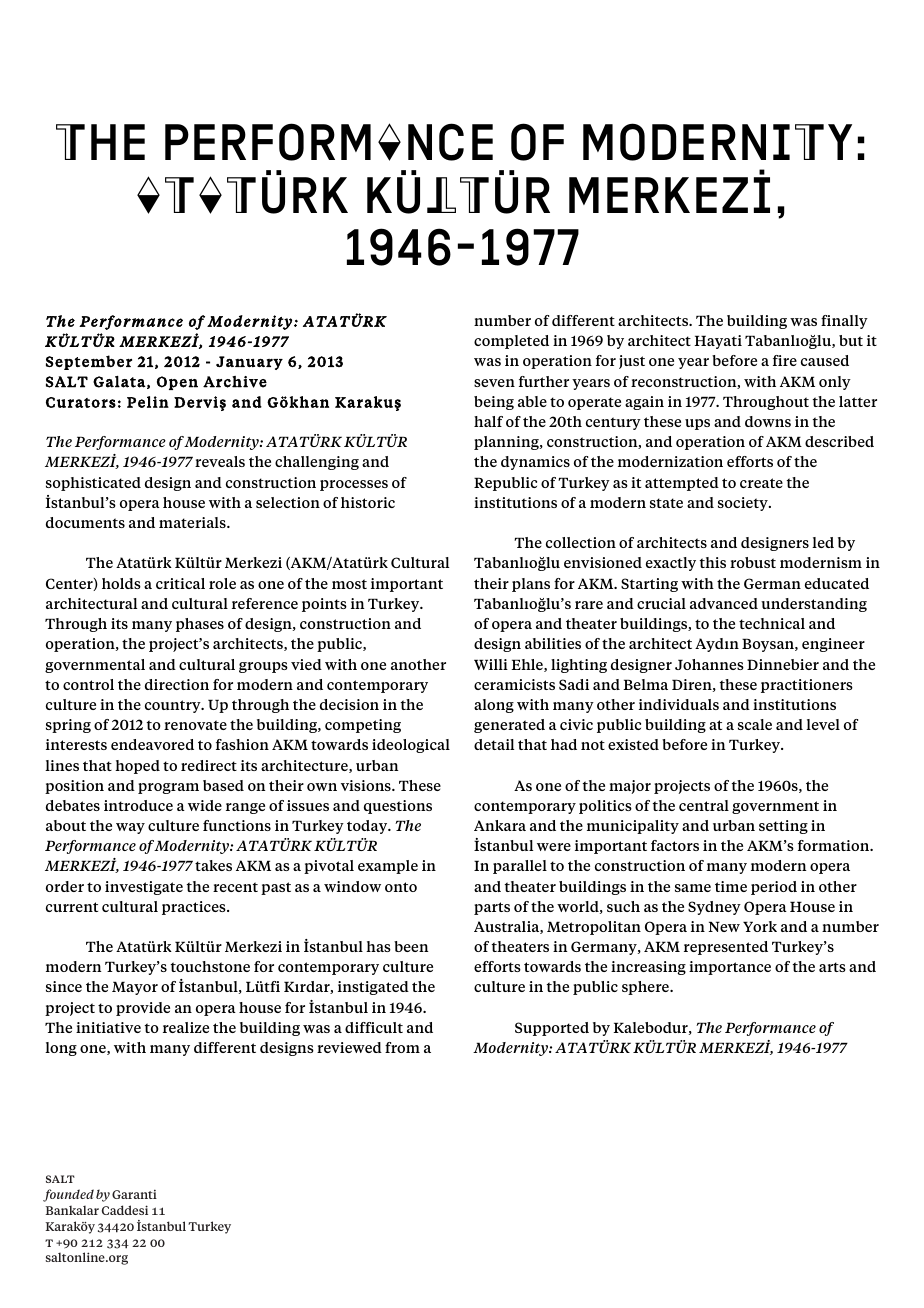 This image has width=924, height=1308. What do you see at coordinates (402, 1047) in the image?
I see `from` at bounding box center [402, 1047].
